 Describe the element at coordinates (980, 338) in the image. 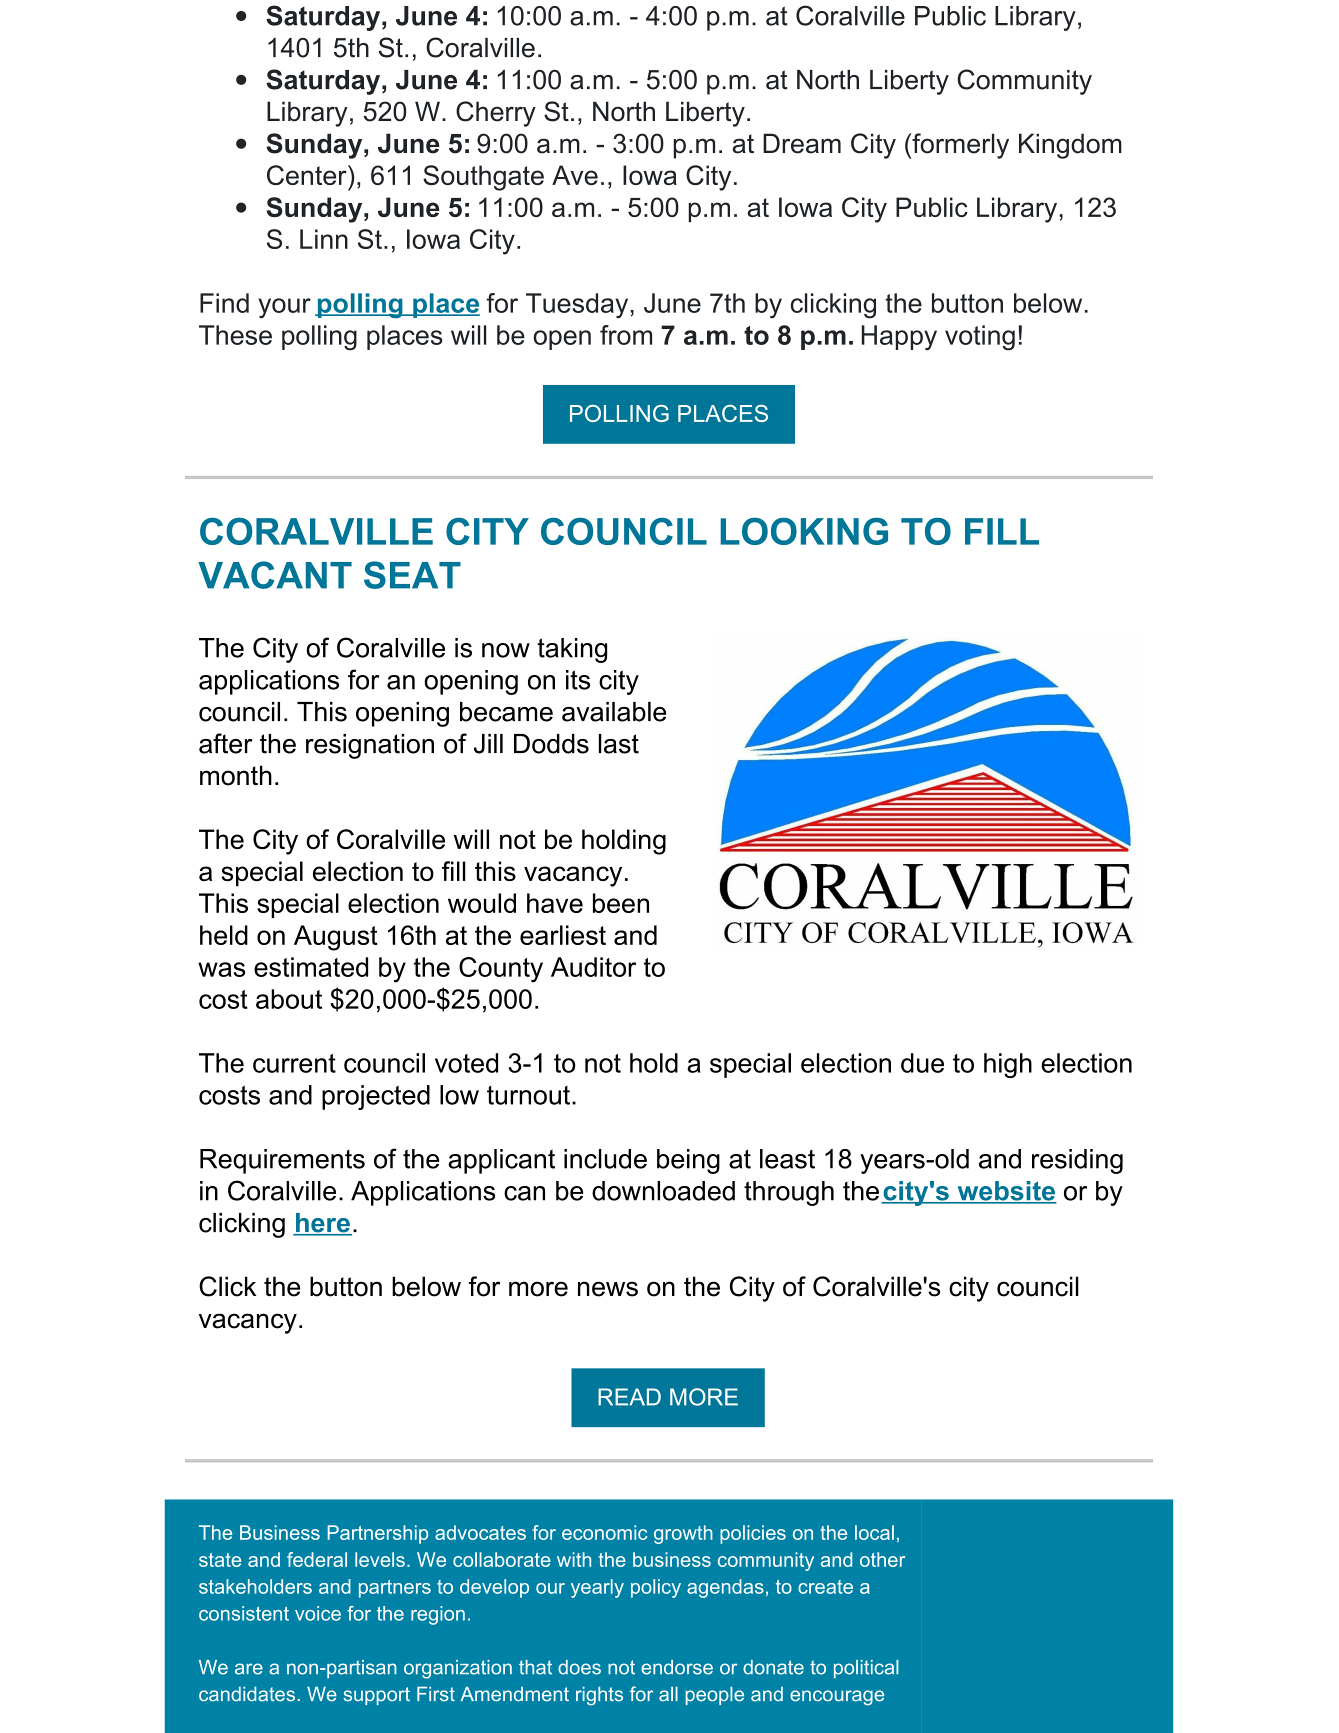

I see `voting` at that location.
